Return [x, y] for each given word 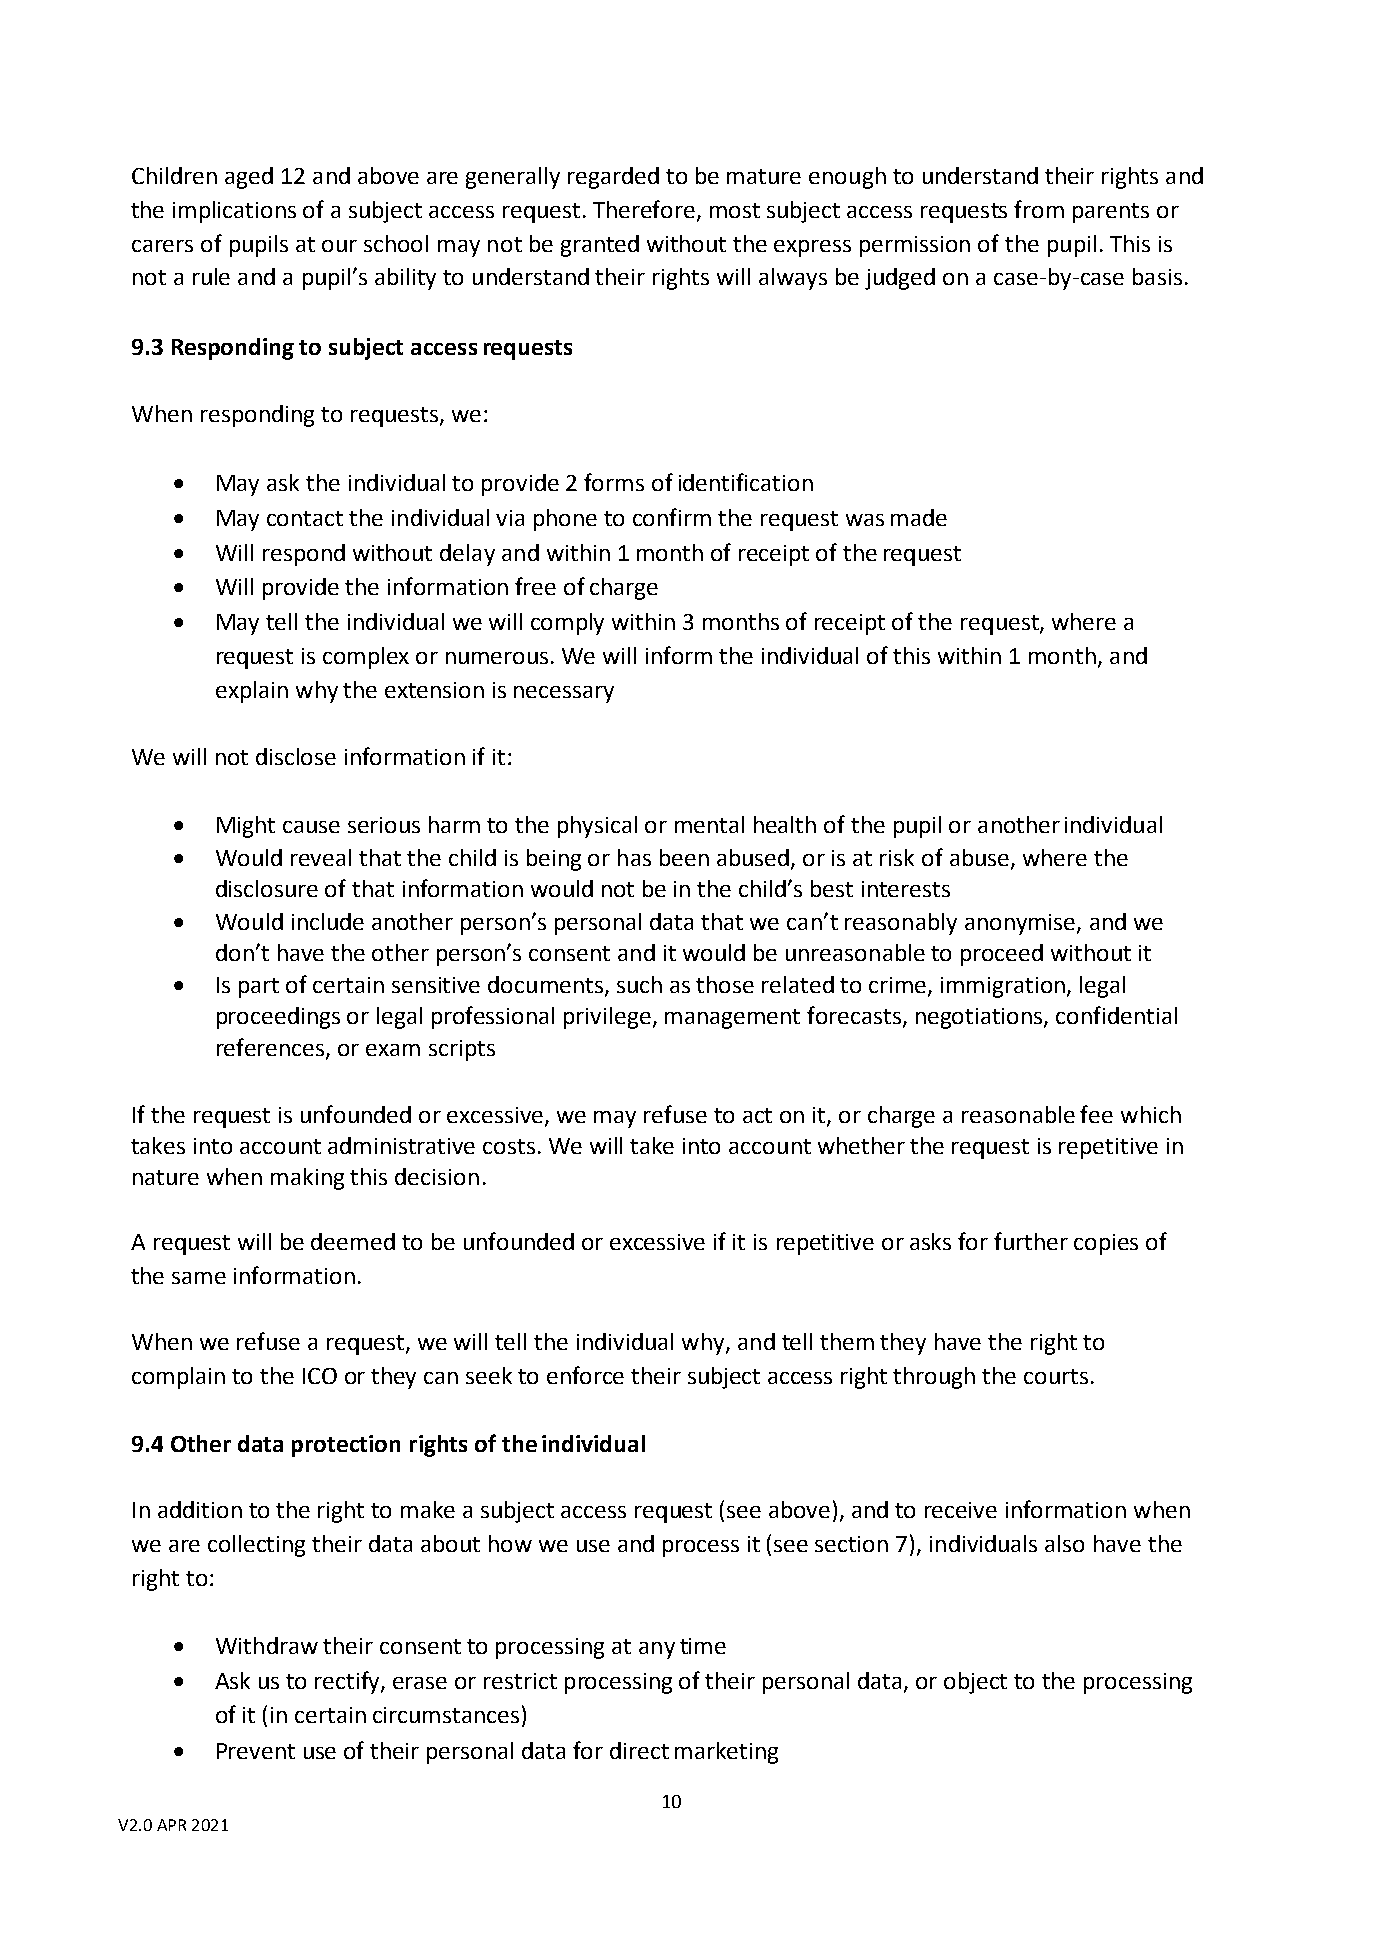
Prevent [256, 1751]
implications [234, 212]
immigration [1003, 987]
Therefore [644, 209]
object [975, 1683]
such [639, 984]
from [1039, 209]
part [259, 988]
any [657, 1650]
